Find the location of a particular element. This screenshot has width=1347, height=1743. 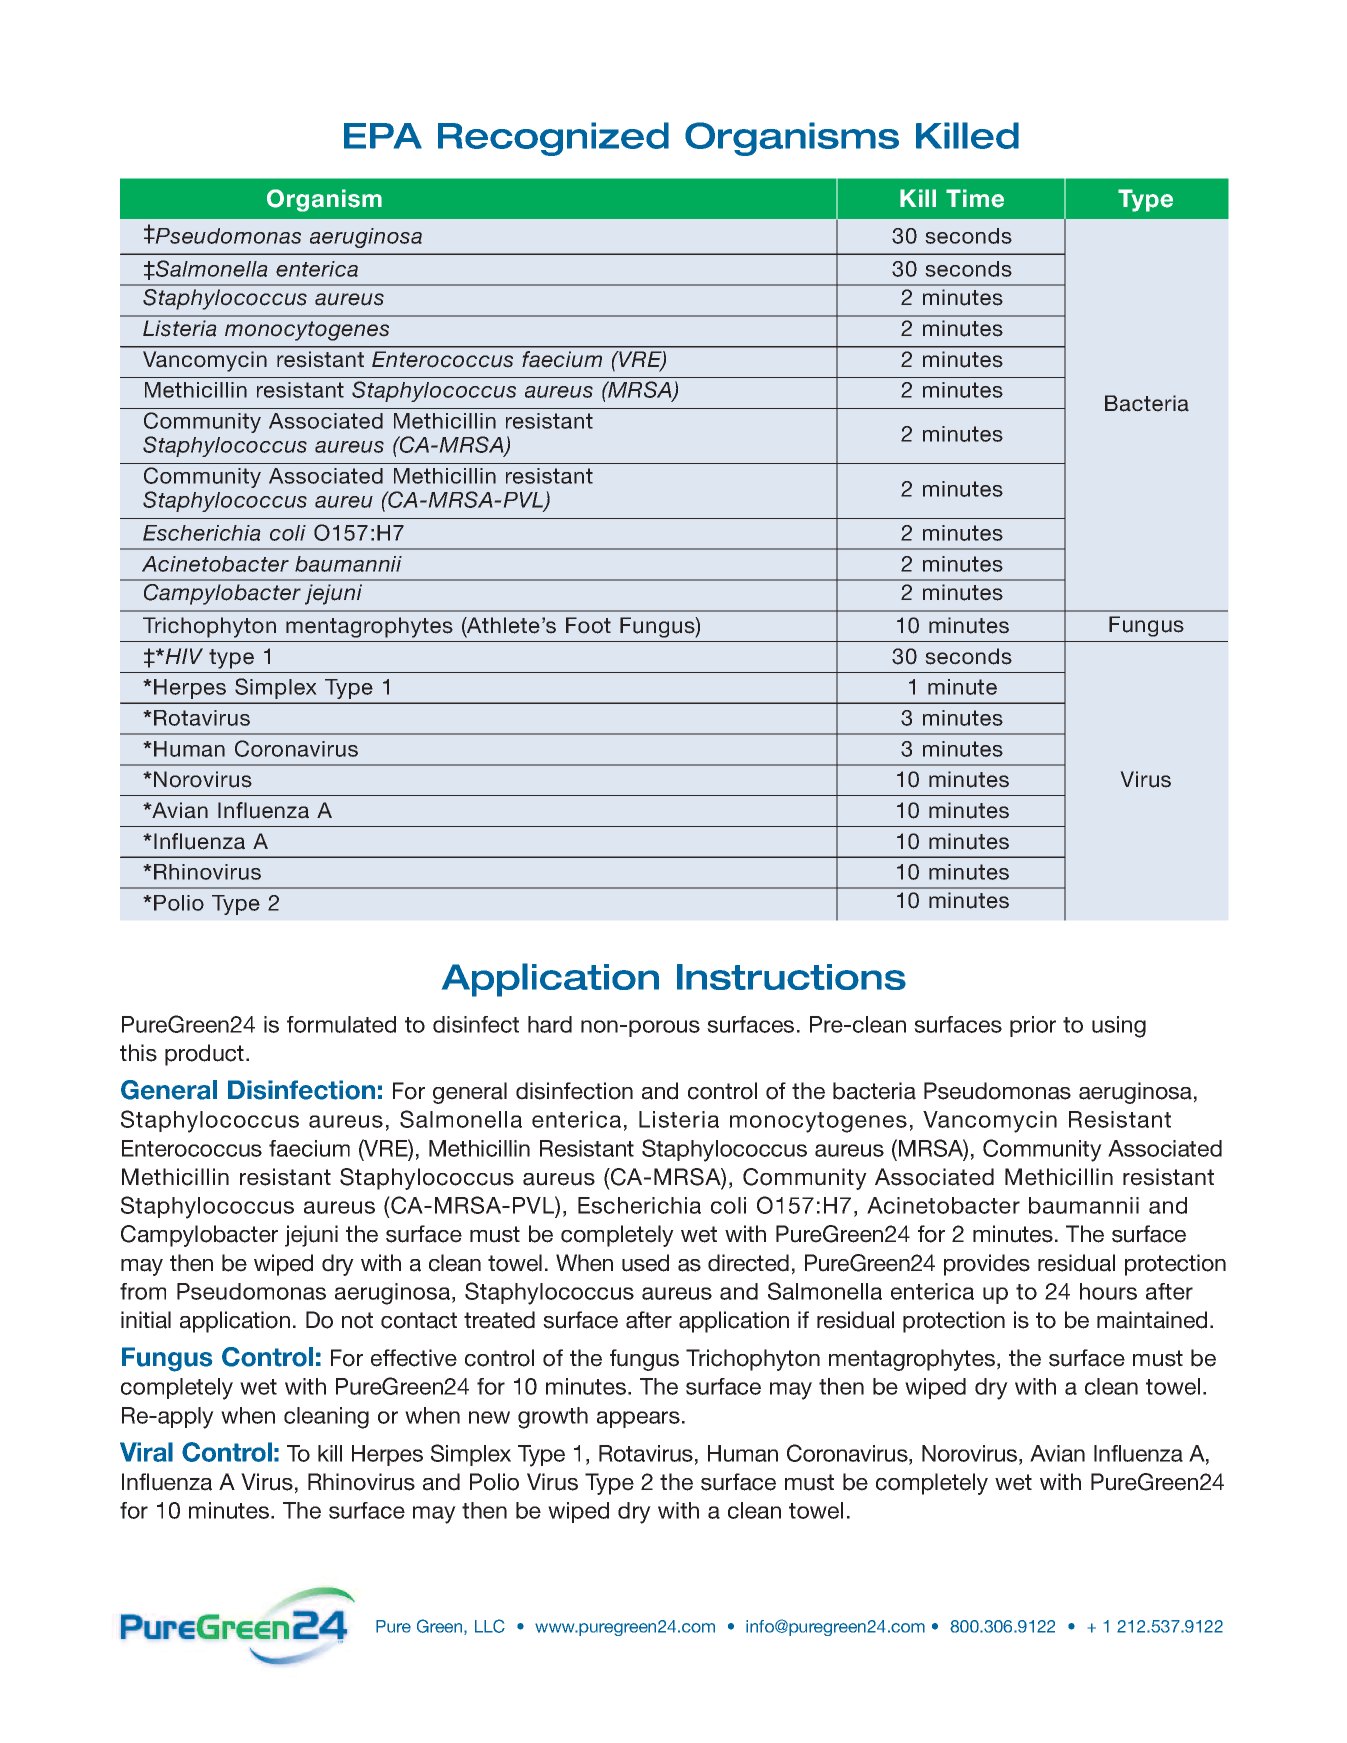

Time is located at coordinates (975, 198).
